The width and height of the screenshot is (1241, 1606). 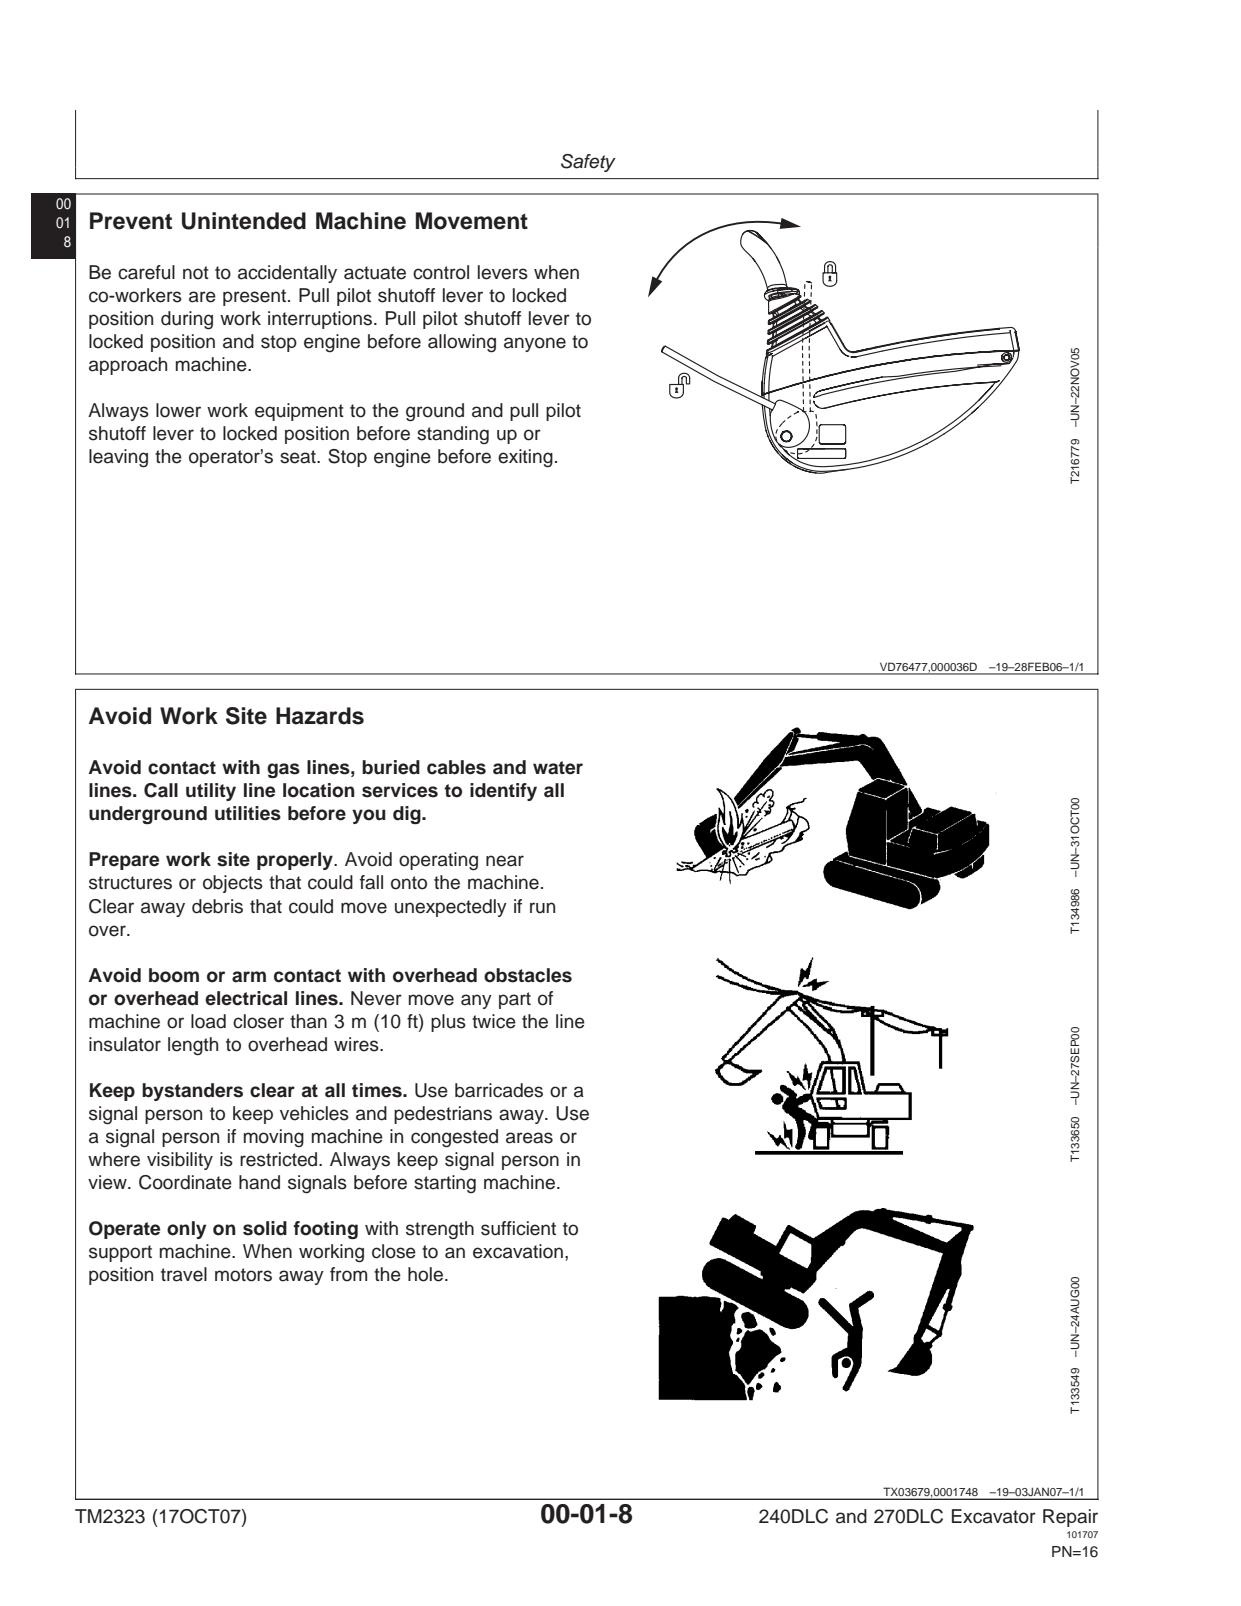 I want to click on seat, so click(x=299, y=457).
